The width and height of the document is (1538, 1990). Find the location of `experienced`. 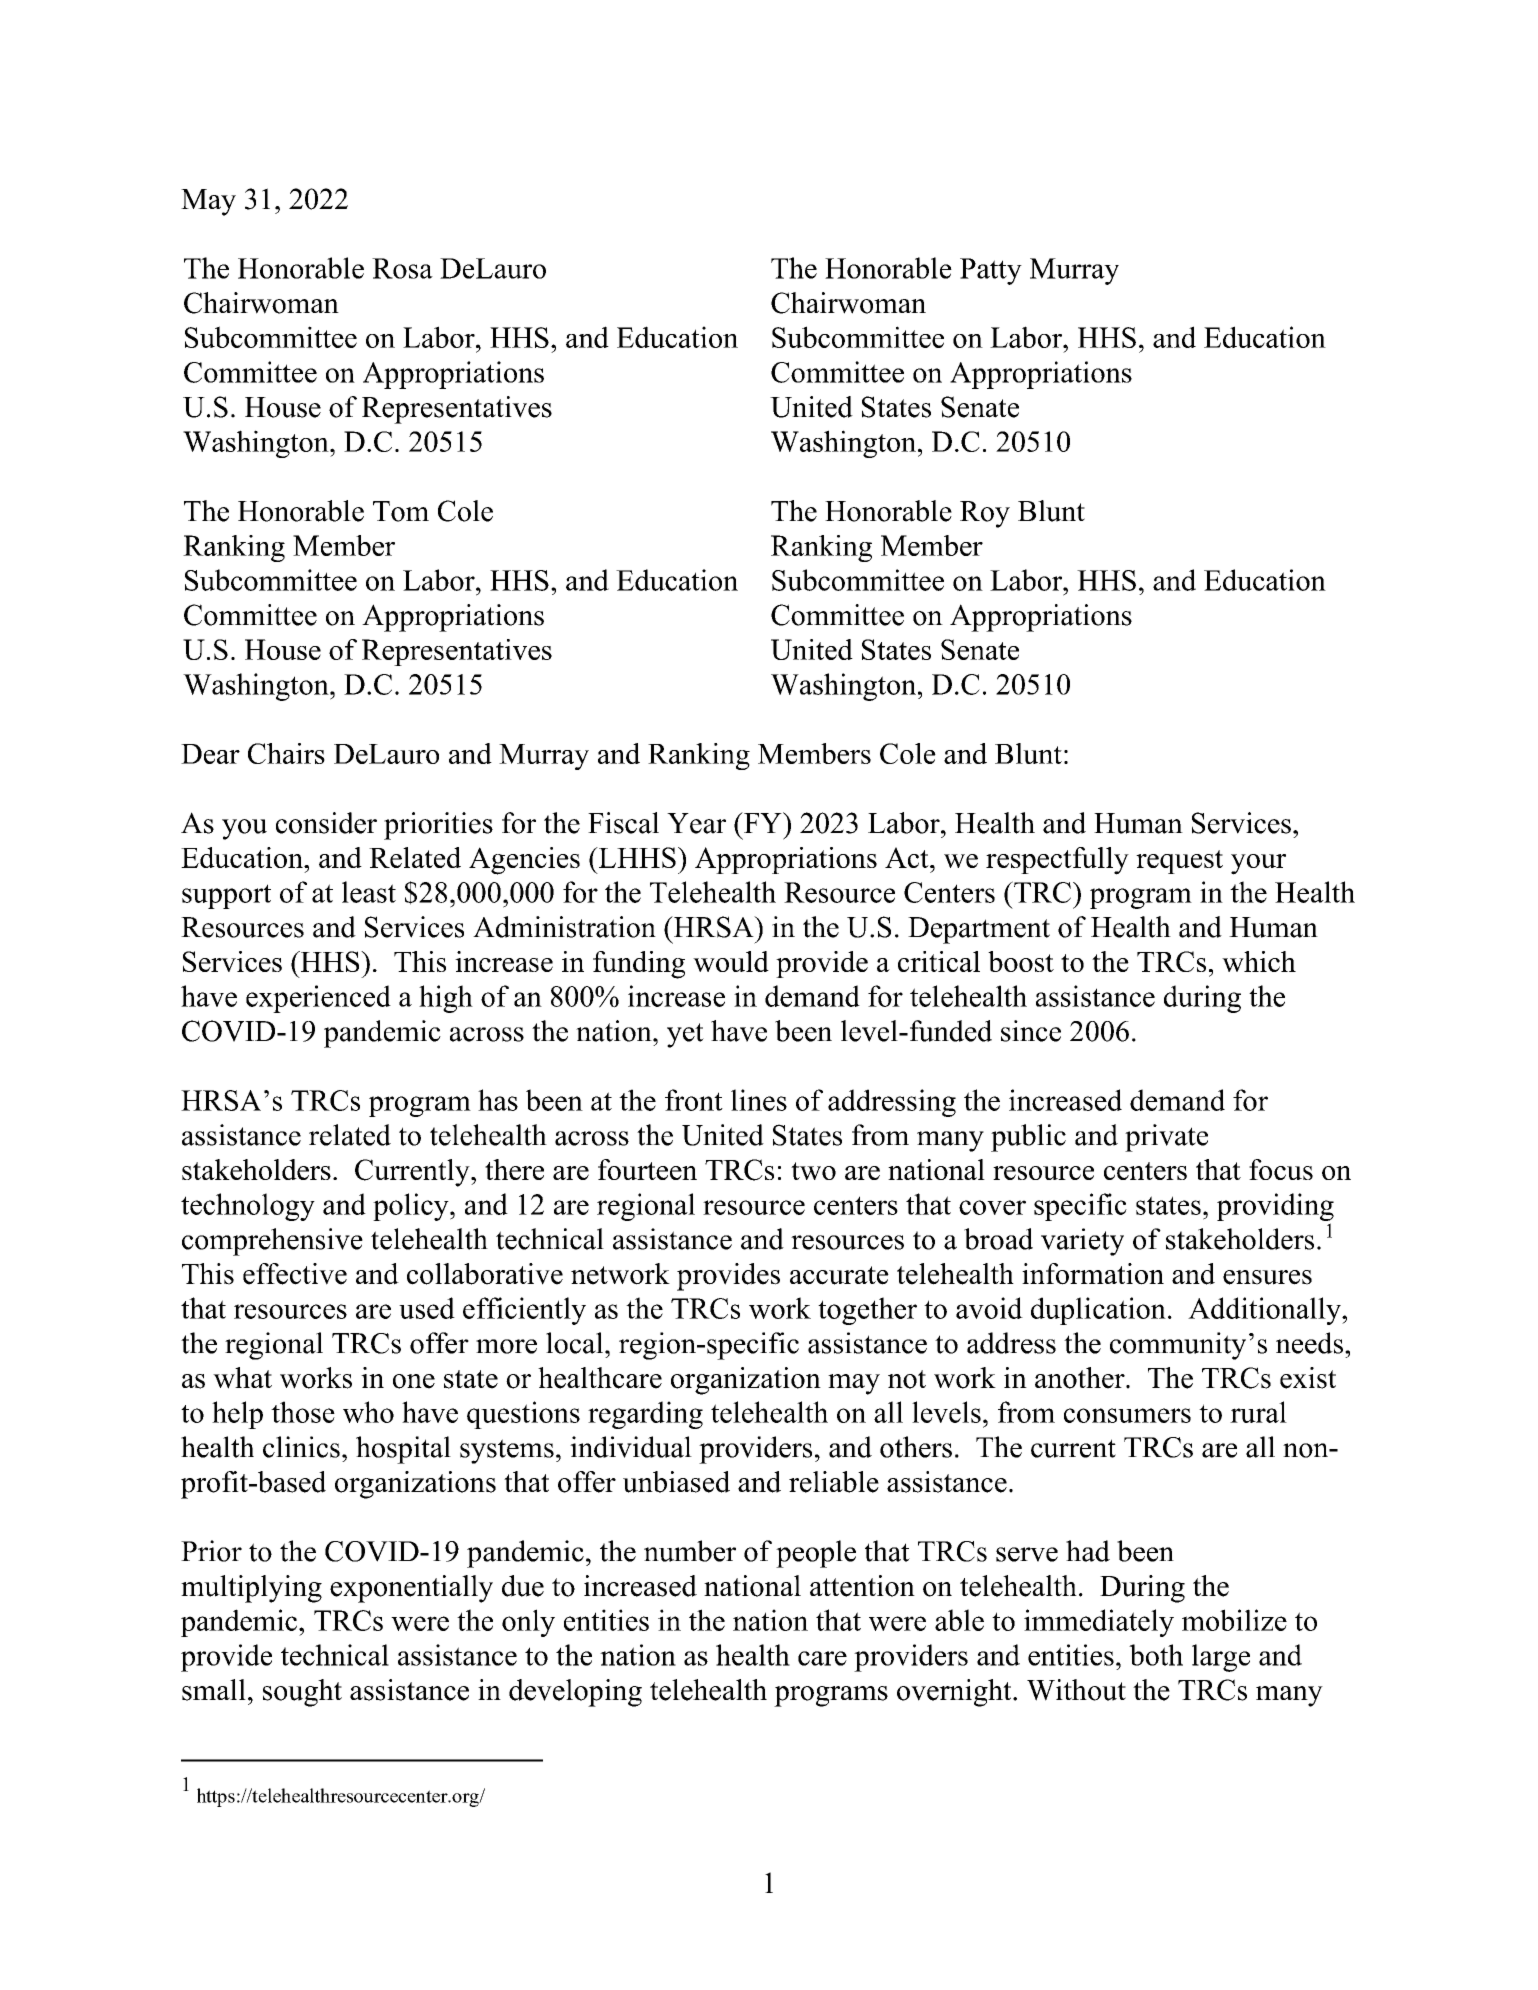

experienced is located at coordinates (318, 999).
